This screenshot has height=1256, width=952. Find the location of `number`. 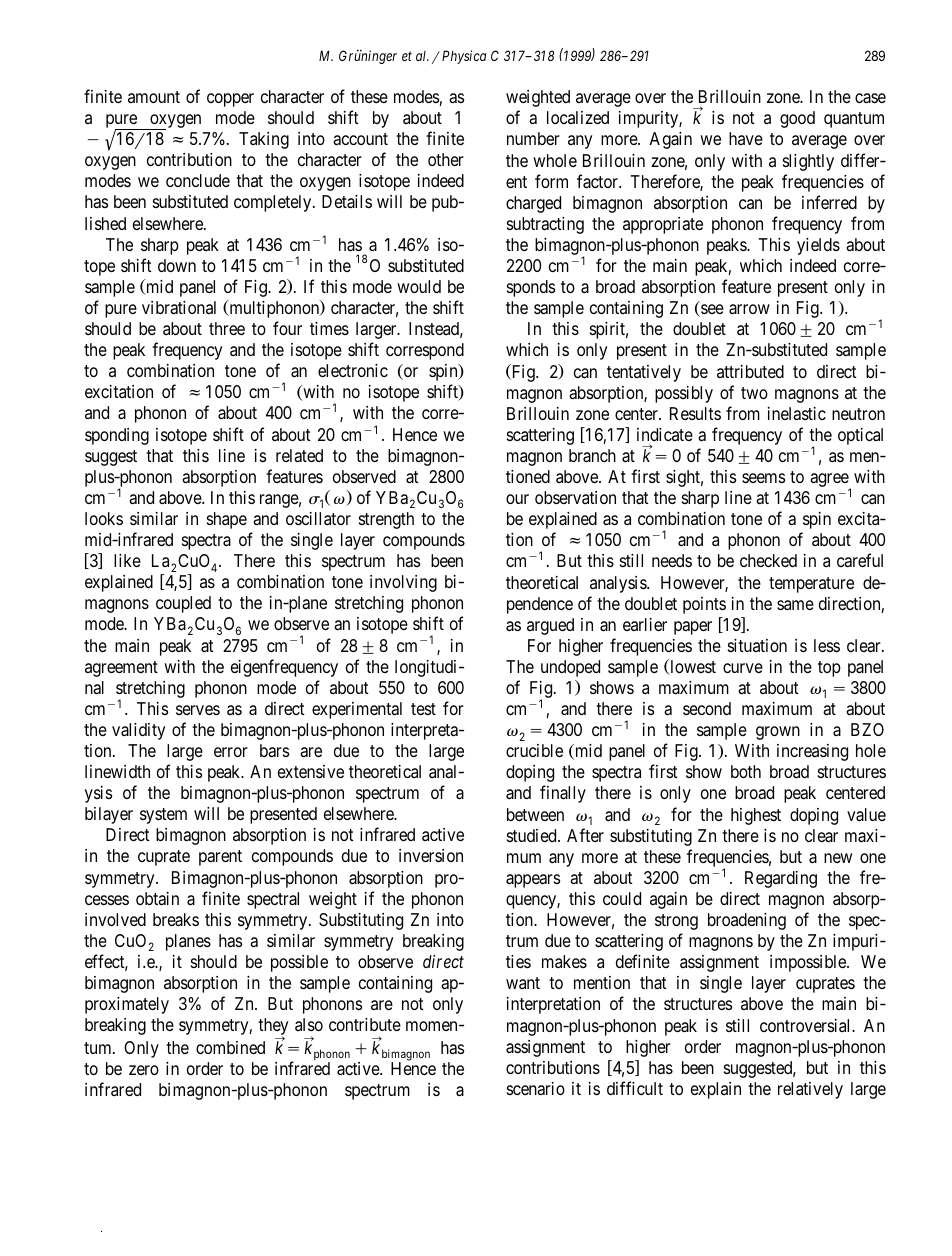

number is located at coordinates (533, 138).
